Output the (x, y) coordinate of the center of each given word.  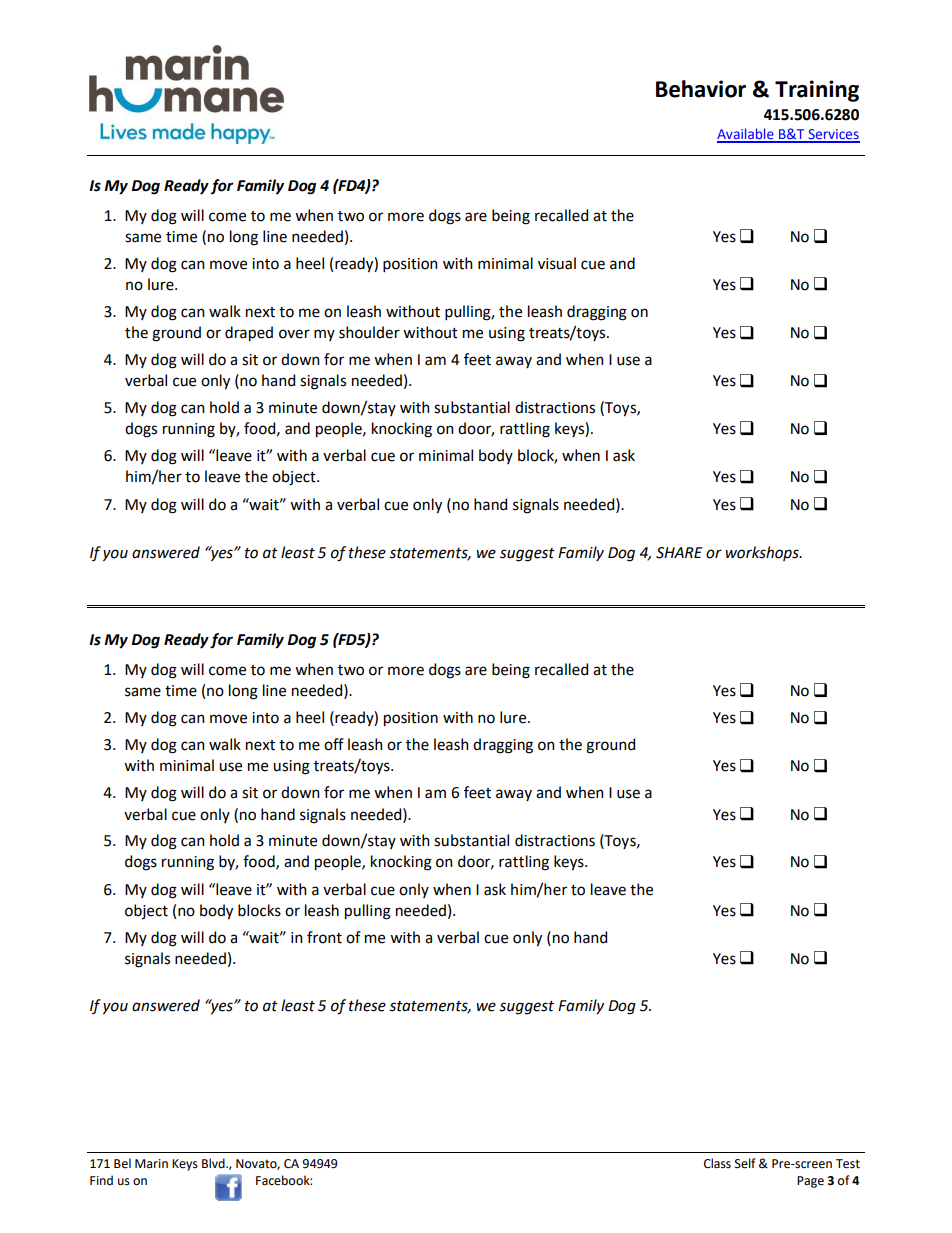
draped (249, 334)
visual (557, 263)
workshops (763, 553)
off (334, 744)
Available (746, 135)
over (294, 334)
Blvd (214, 1163)
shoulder (369, 332)
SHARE (679, 553)
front (324, 937)
